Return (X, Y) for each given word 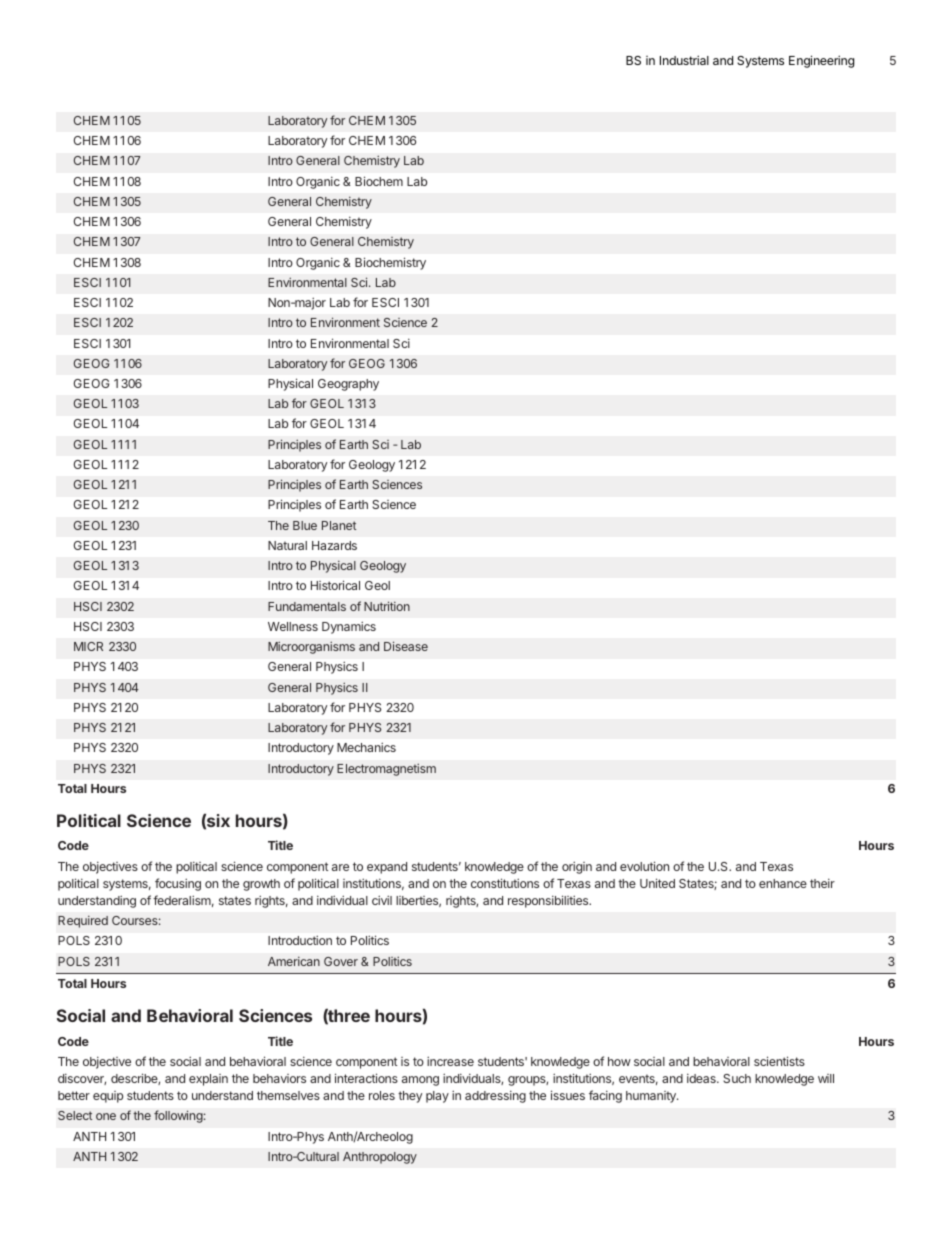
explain (208, 1080)
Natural (287, 545)
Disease (406, 646)
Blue (305, 525)
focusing (178, 884)
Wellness (293, 626)
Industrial (684, 60)
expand (387, 868)
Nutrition (387, 606)
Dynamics (349, 627)
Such (737, 1078)
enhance (783, 883)
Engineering (821, 61)
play (437, 1097)
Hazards (334, 545)
